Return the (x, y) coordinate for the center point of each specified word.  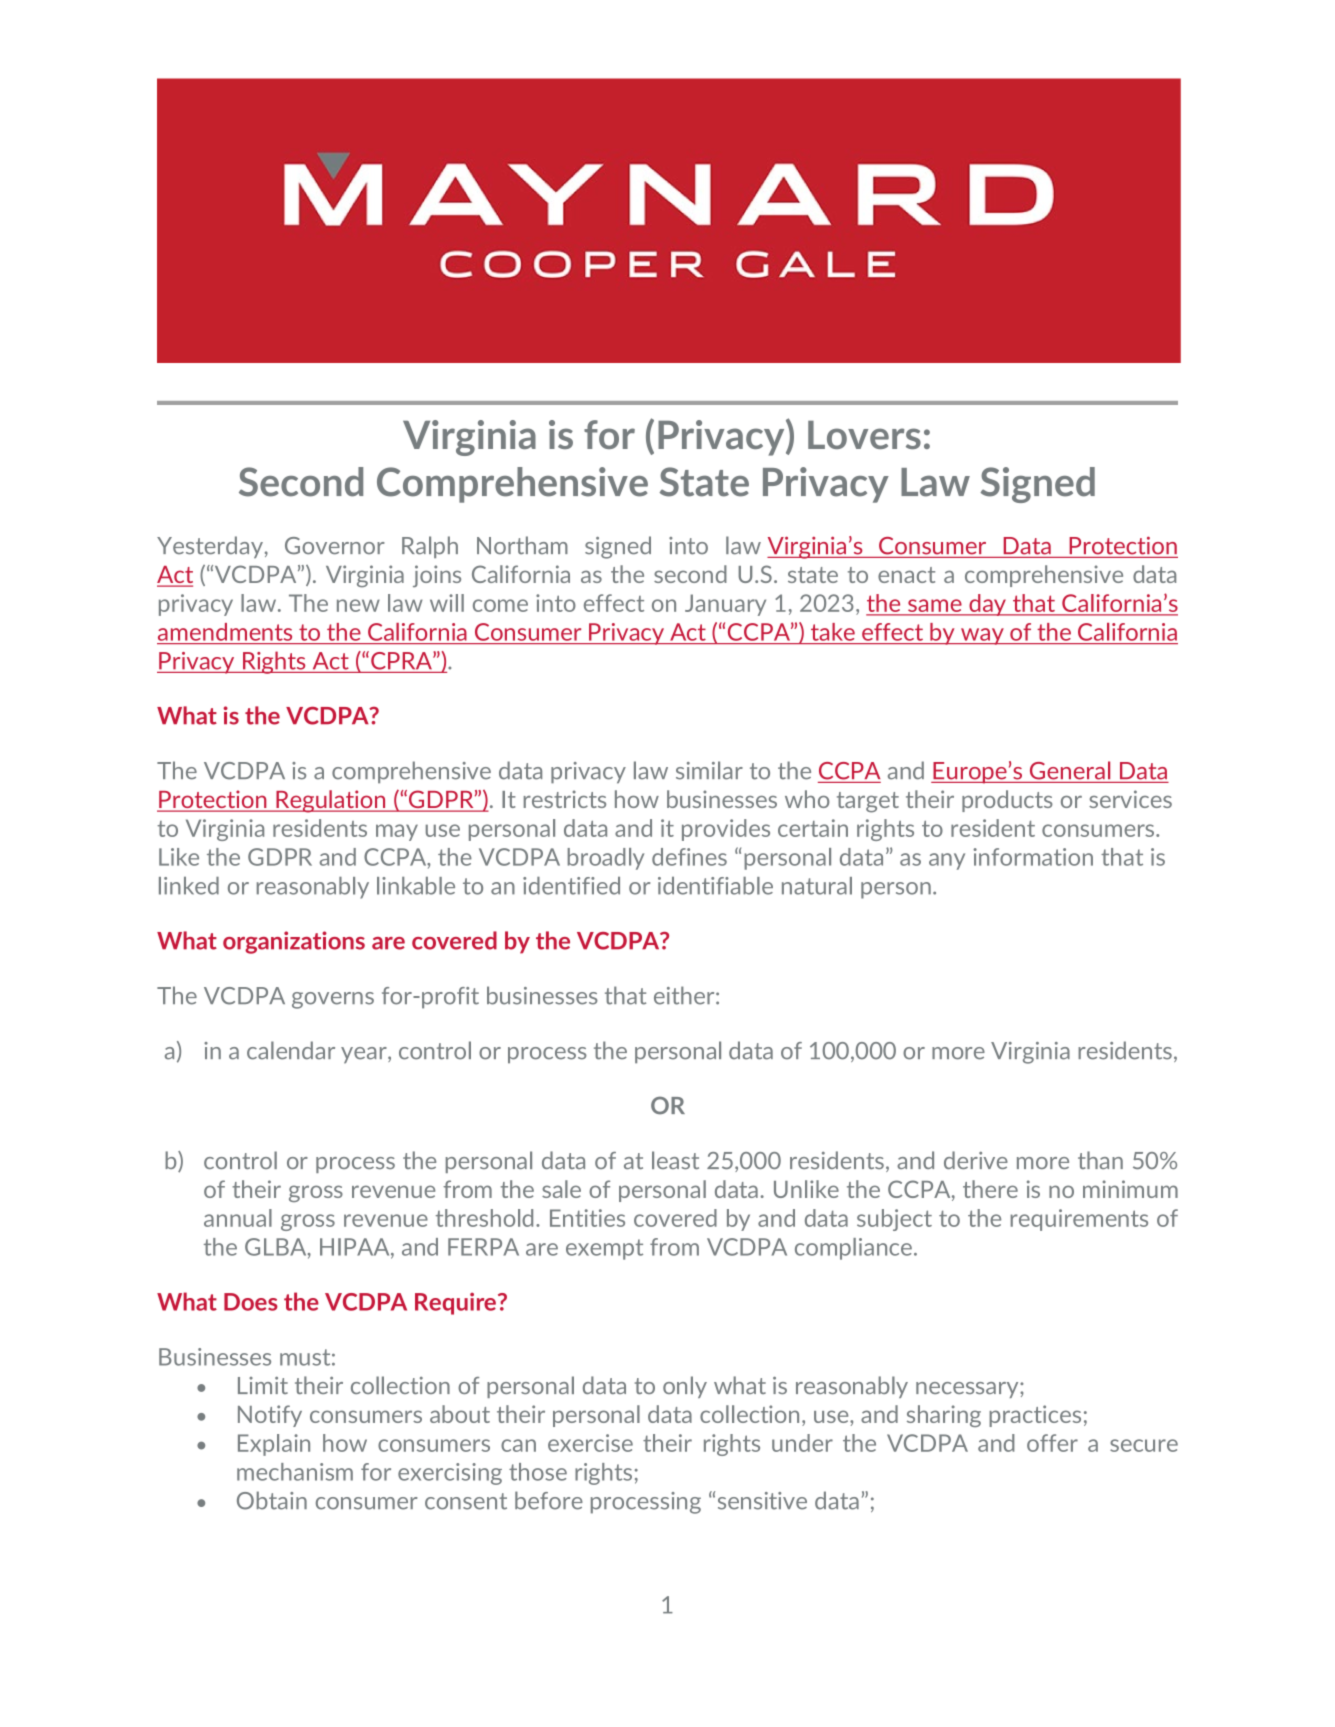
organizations (294, 942)
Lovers (864, 435)
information (1033, 857)
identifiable (715, 886)
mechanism (295, 1472)
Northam (522, 545)
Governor (335, 546)
